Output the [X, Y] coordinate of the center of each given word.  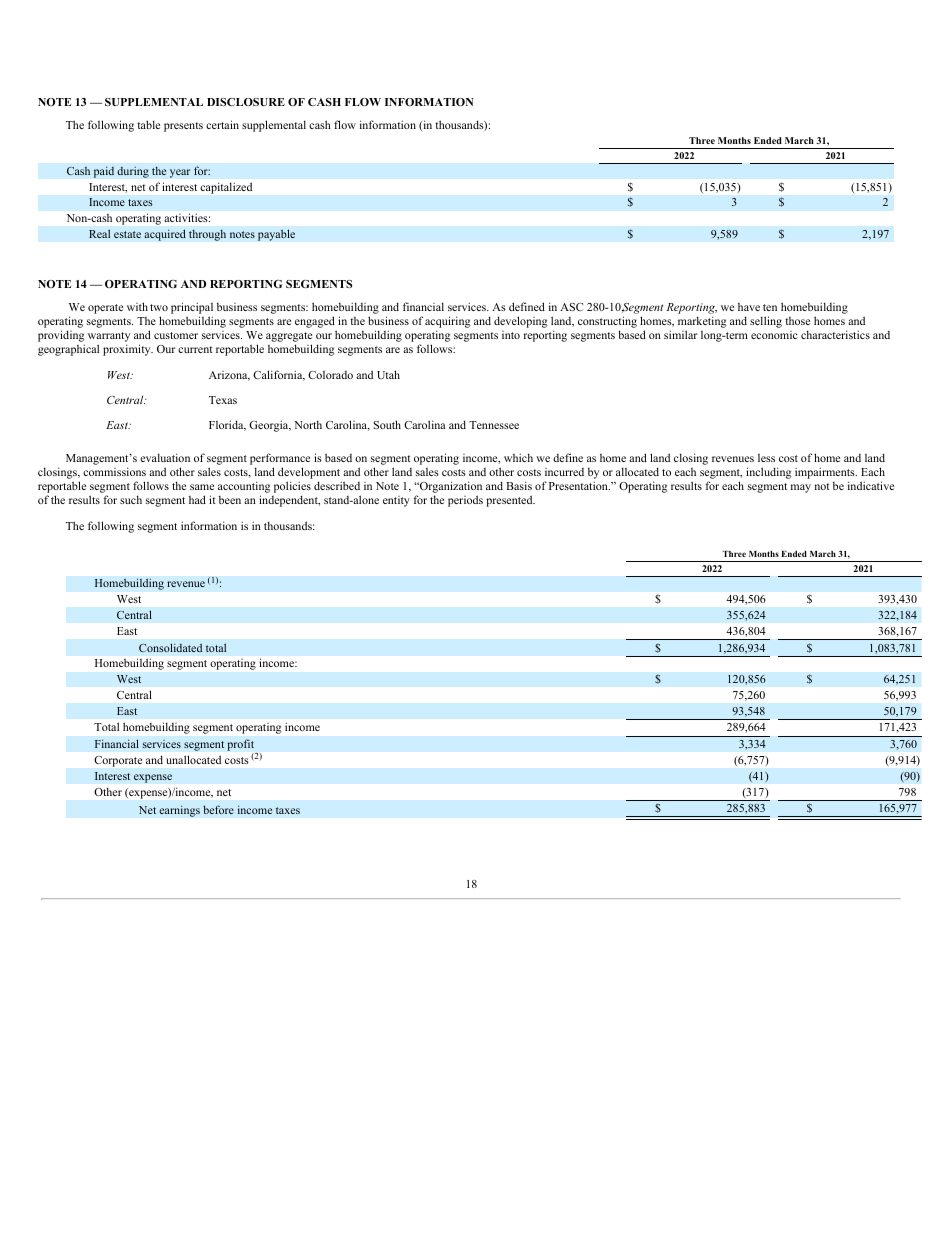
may [801, 488]
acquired [165, 235]
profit [242, 746]
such [131, 499]
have [749, 307]
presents [183, 127]
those [797, 321]
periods [465, 501]
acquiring [448, 323]
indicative [871, 485]
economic [774, 335]
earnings [179, 811]
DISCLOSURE [246, 102]
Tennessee [494, 425]
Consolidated [170, 647]
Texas [223, 400]
